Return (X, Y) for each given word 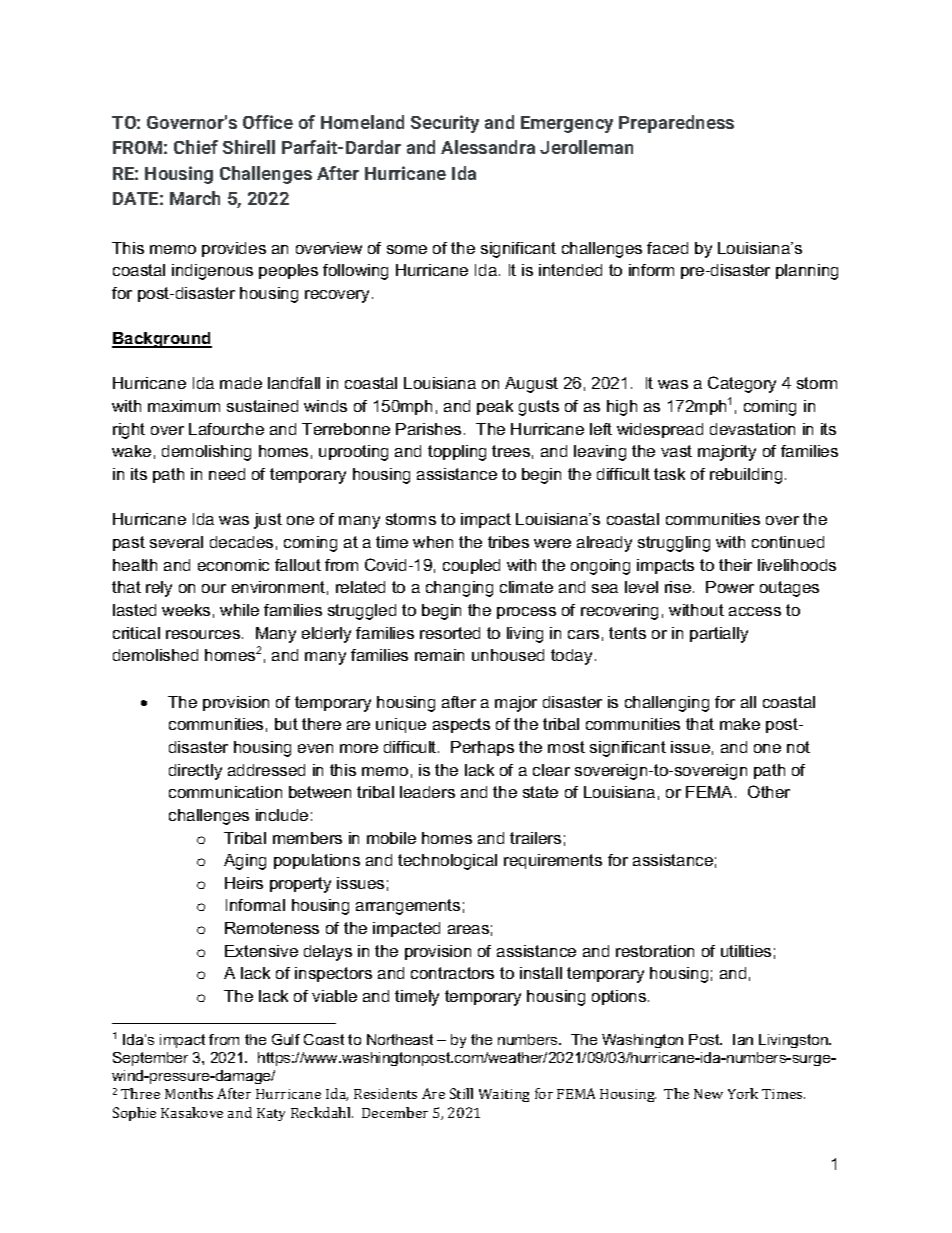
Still (461, 1093)
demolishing (206, 453)
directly (195, 772)
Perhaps (482, 748)
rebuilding (746, 476)
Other (769, 791)
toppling (457, 453)
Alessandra (488, 147)
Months (189, 1093)
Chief (196, 147)
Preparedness (676, 124)
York (743, 1093)
